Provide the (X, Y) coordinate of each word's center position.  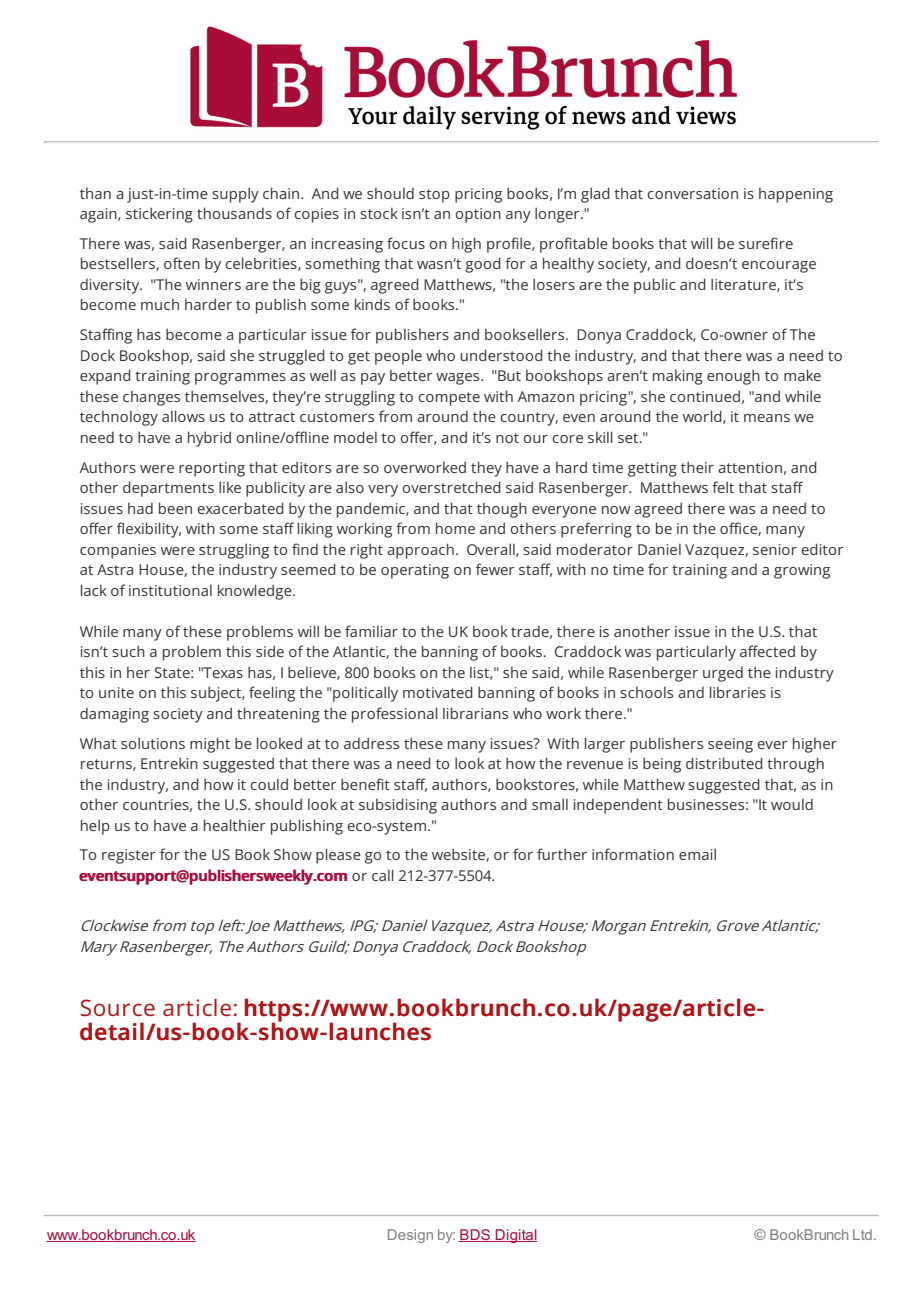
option (478, 215)
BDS (475, 1235)
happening (796, 195)
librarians (475, 713)
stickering (159, 215)
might (210, 745)
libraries (738, 692)
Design (410, 1236)
